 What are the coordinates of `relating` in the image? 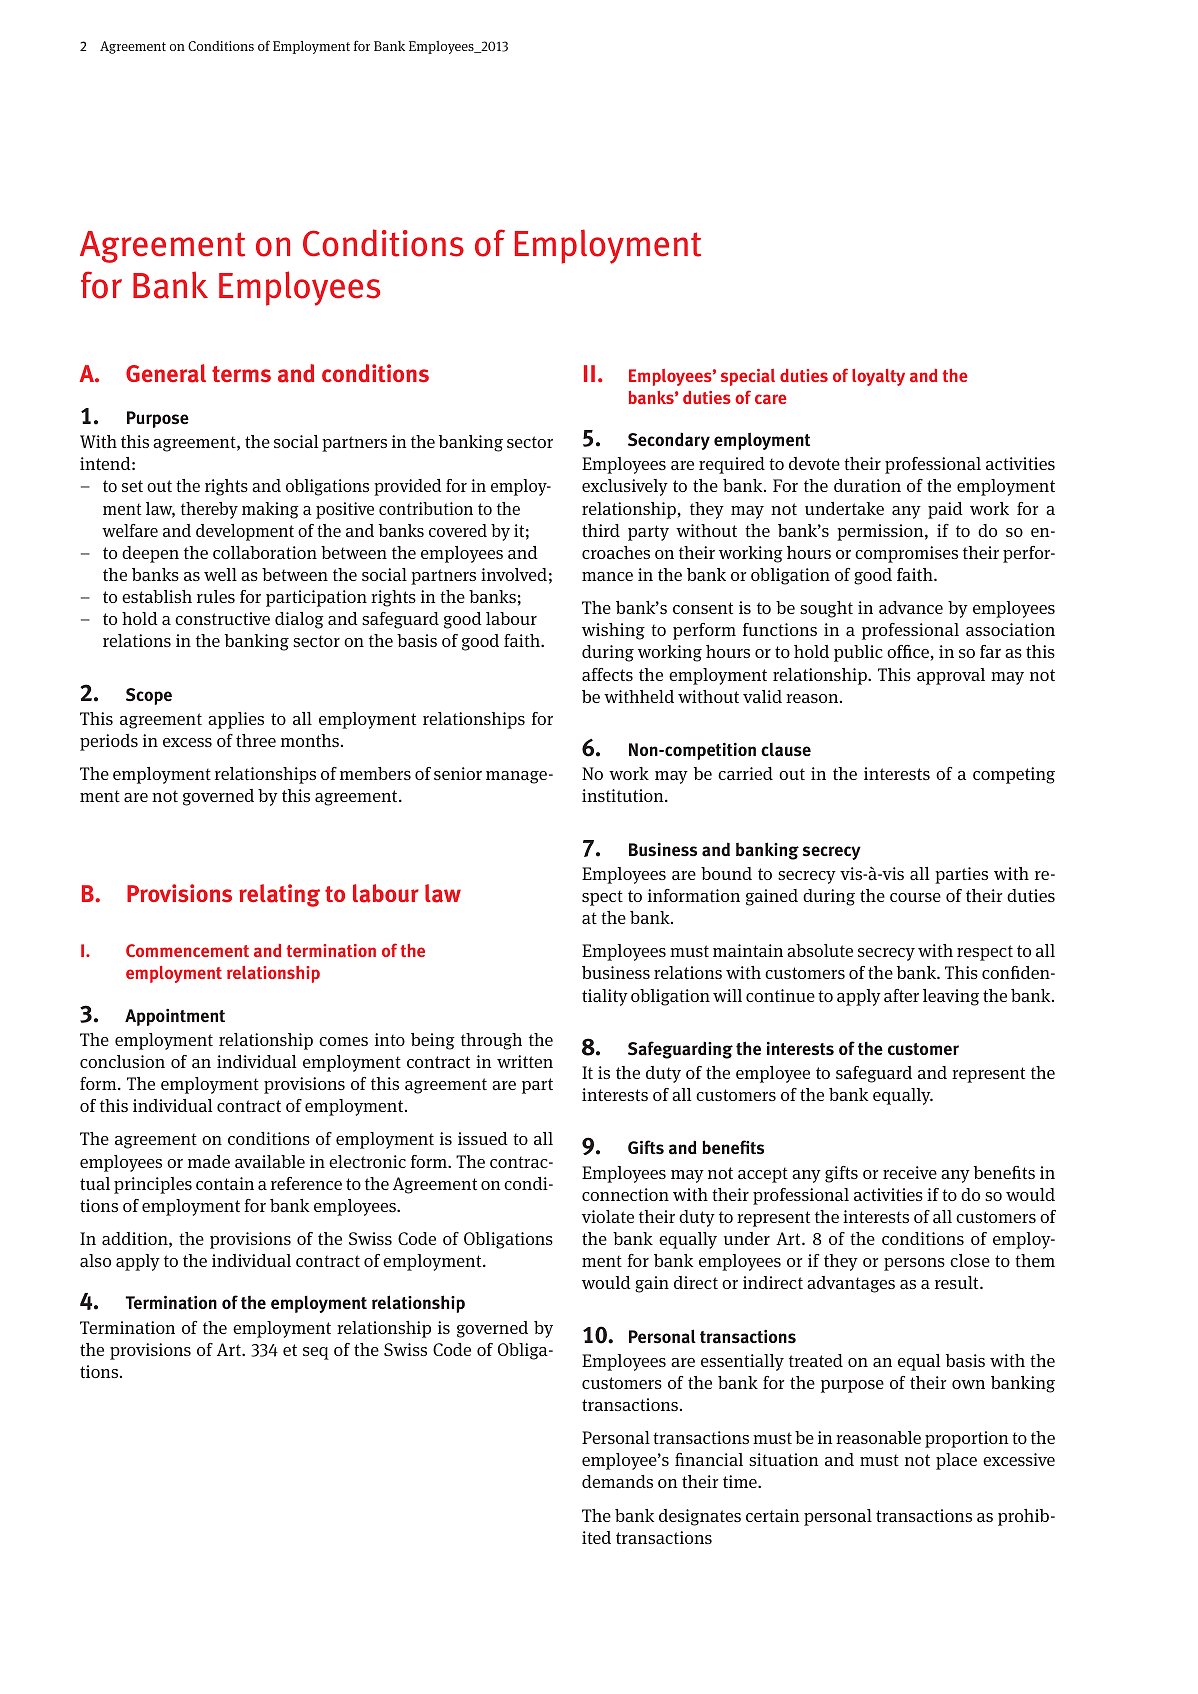 It's located at (279, 895).
